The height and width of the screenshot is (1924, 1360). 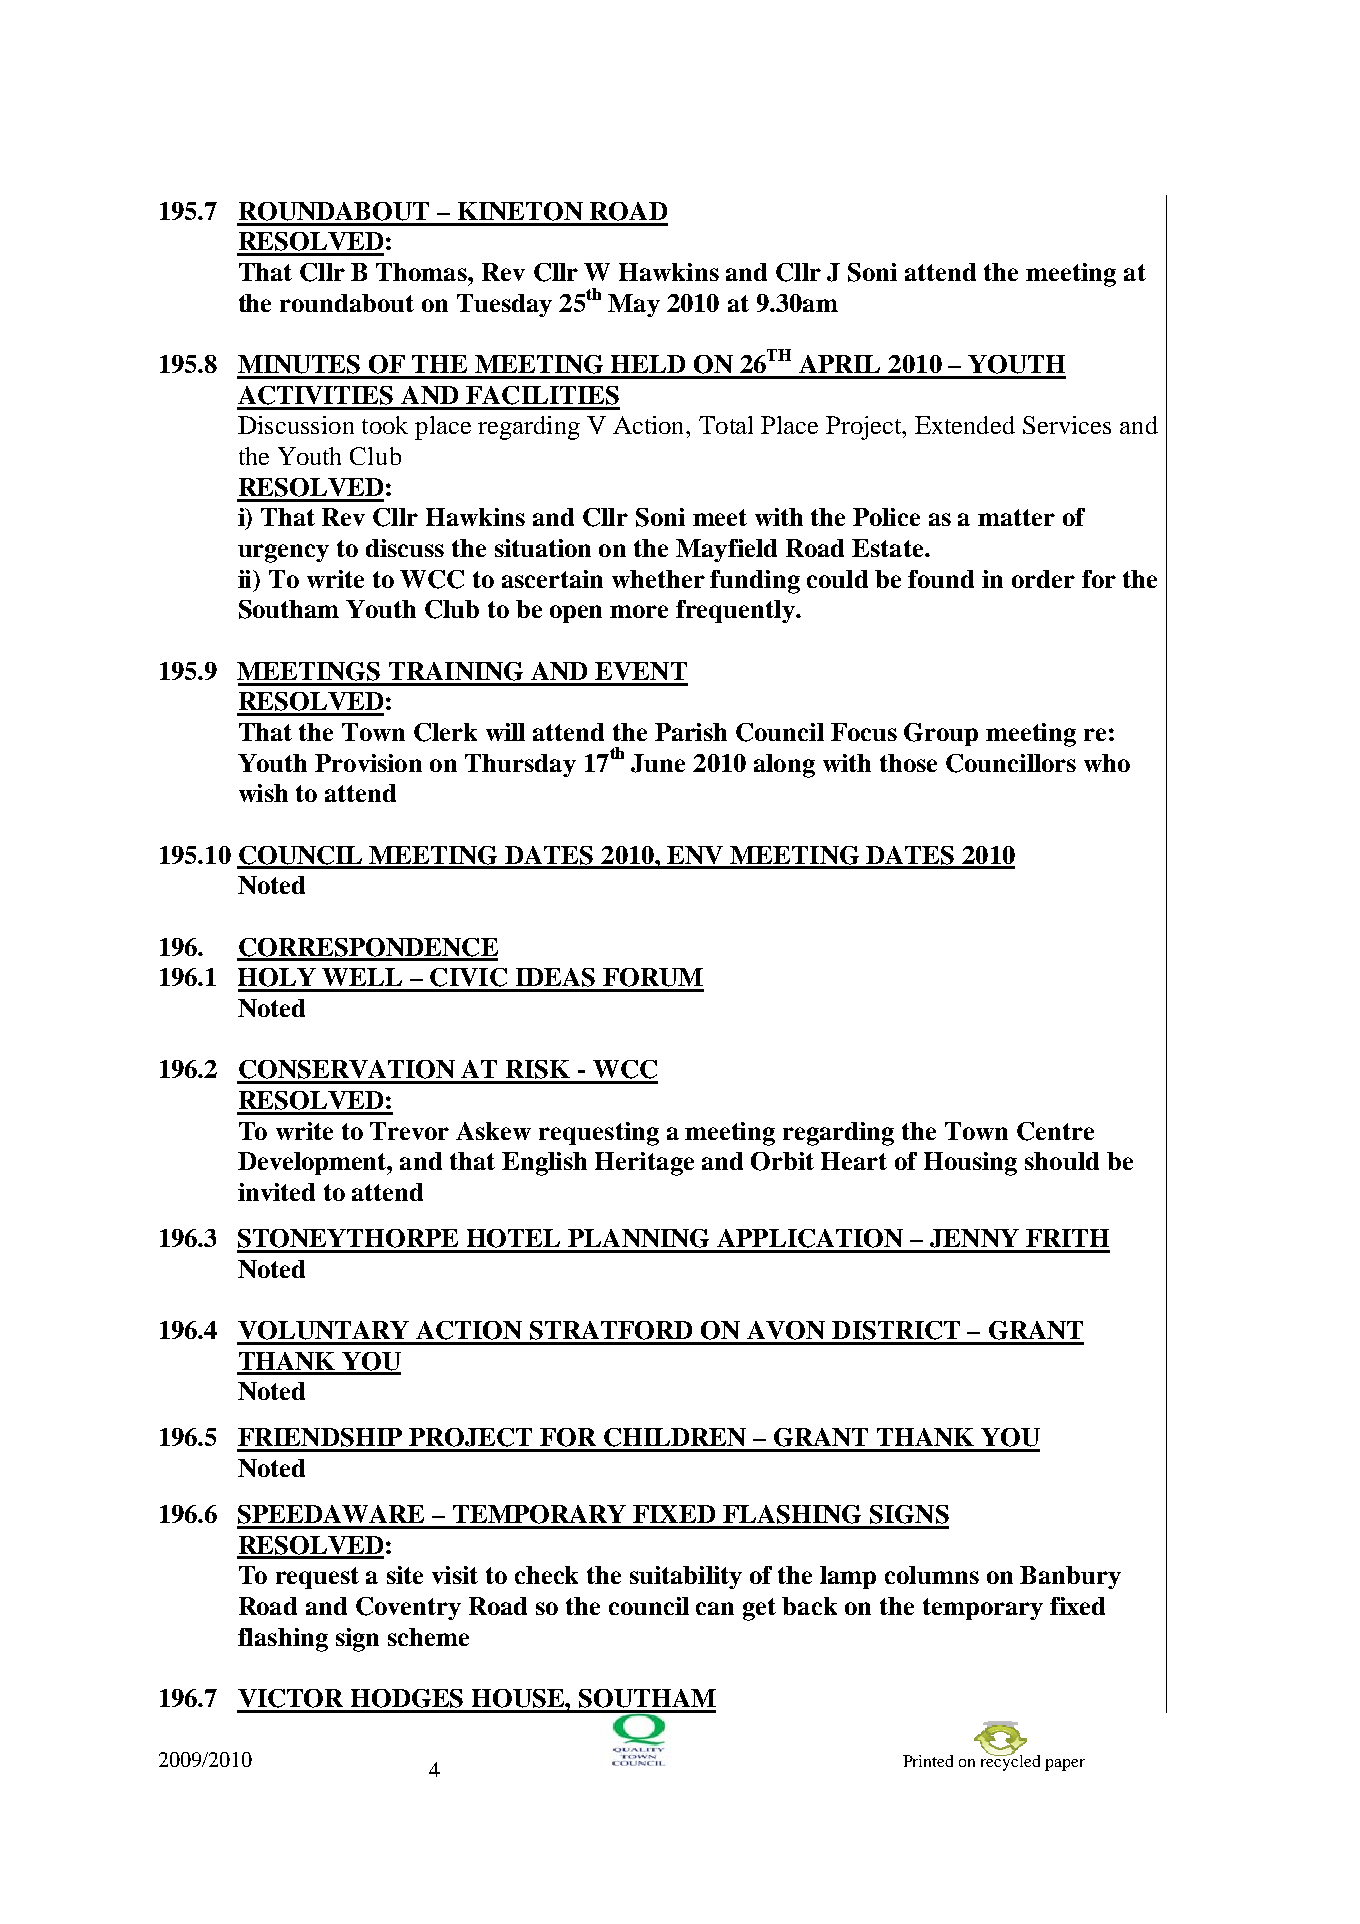 What do you see at coordinates (428, 1637) in the screenshot?
I see `scheme` at bounding box center [428, 1637].
